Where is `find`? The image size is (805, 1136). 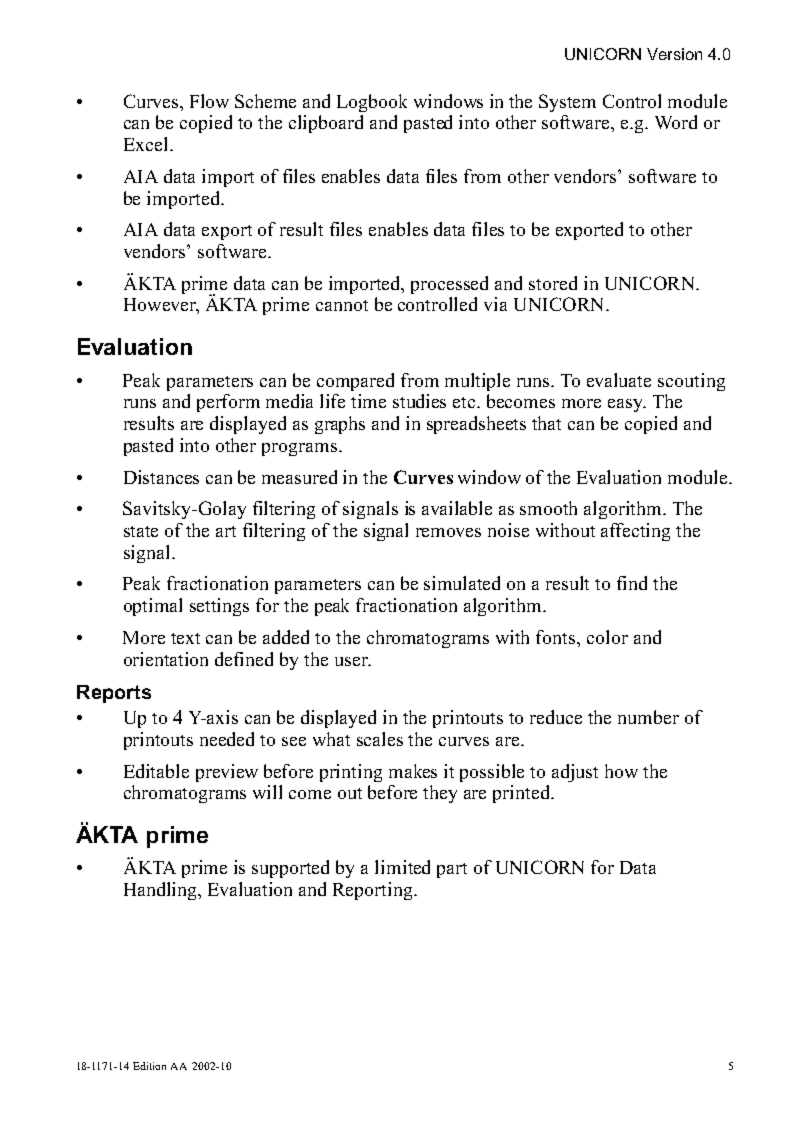
find is located at coordinates (632, 583).
